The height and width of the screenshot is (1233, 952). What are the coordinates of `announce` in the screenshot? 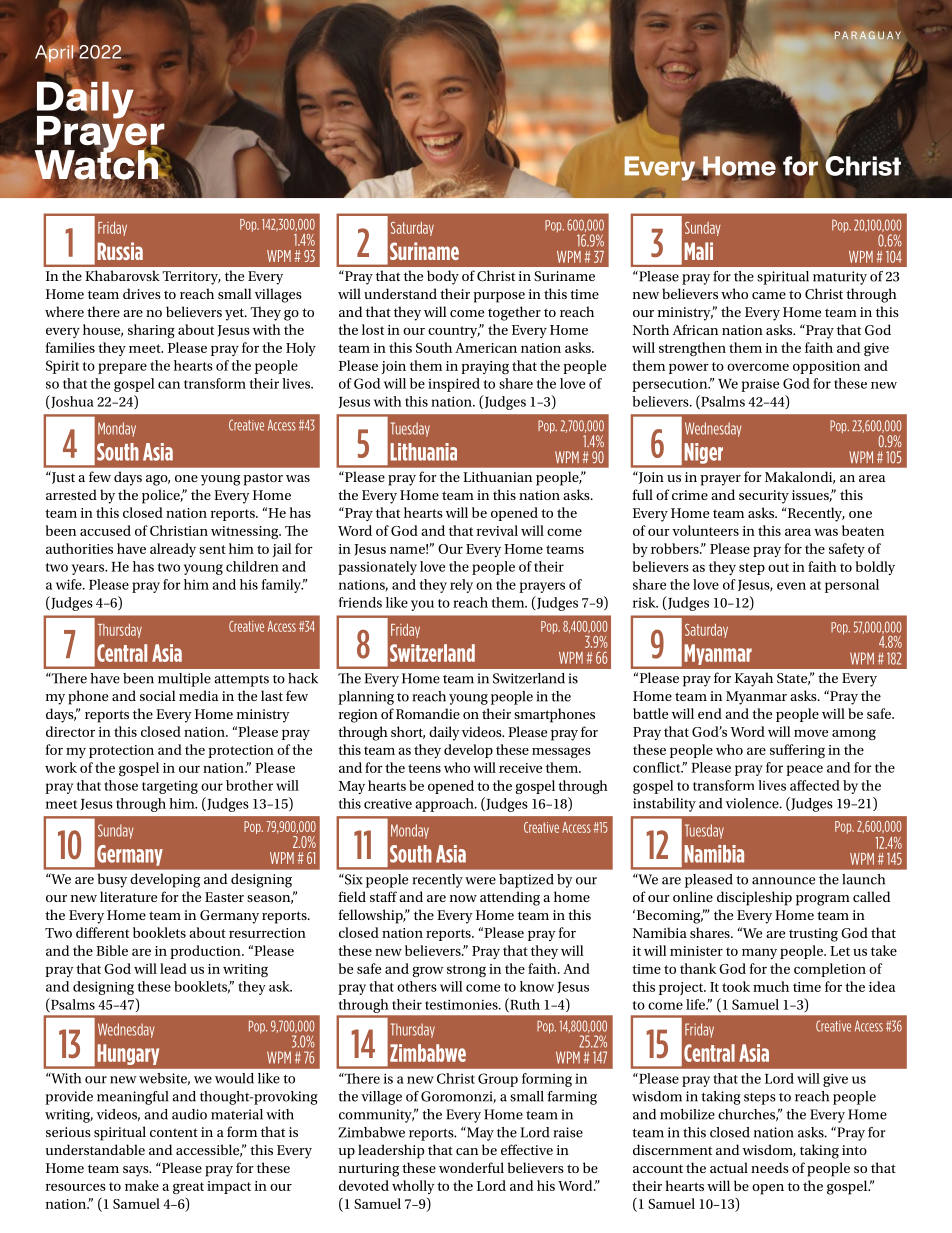 It's located at (783, 881).
